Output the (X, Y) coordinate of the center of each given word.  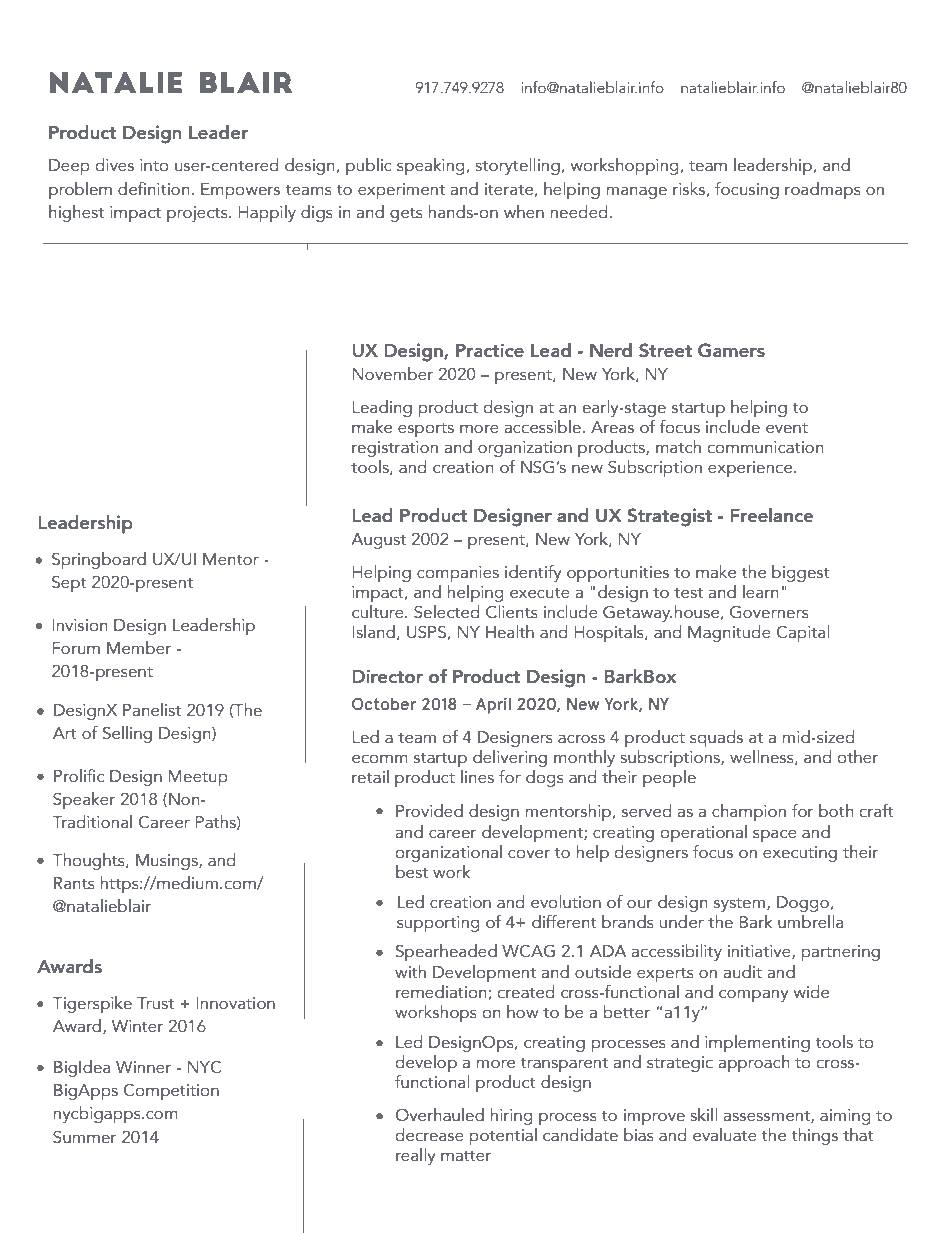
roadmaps (823, 190)
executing (800, 854)
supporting (438, 924)
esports (426, 429)
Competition (171, 1091)
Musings (168, 862)
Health (510, 632)
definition (154, 188)
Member (139, 648)
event (787, 427)
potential (503, 1136)
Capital (803, 633)
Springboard (99, 560)
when (524, 212)
